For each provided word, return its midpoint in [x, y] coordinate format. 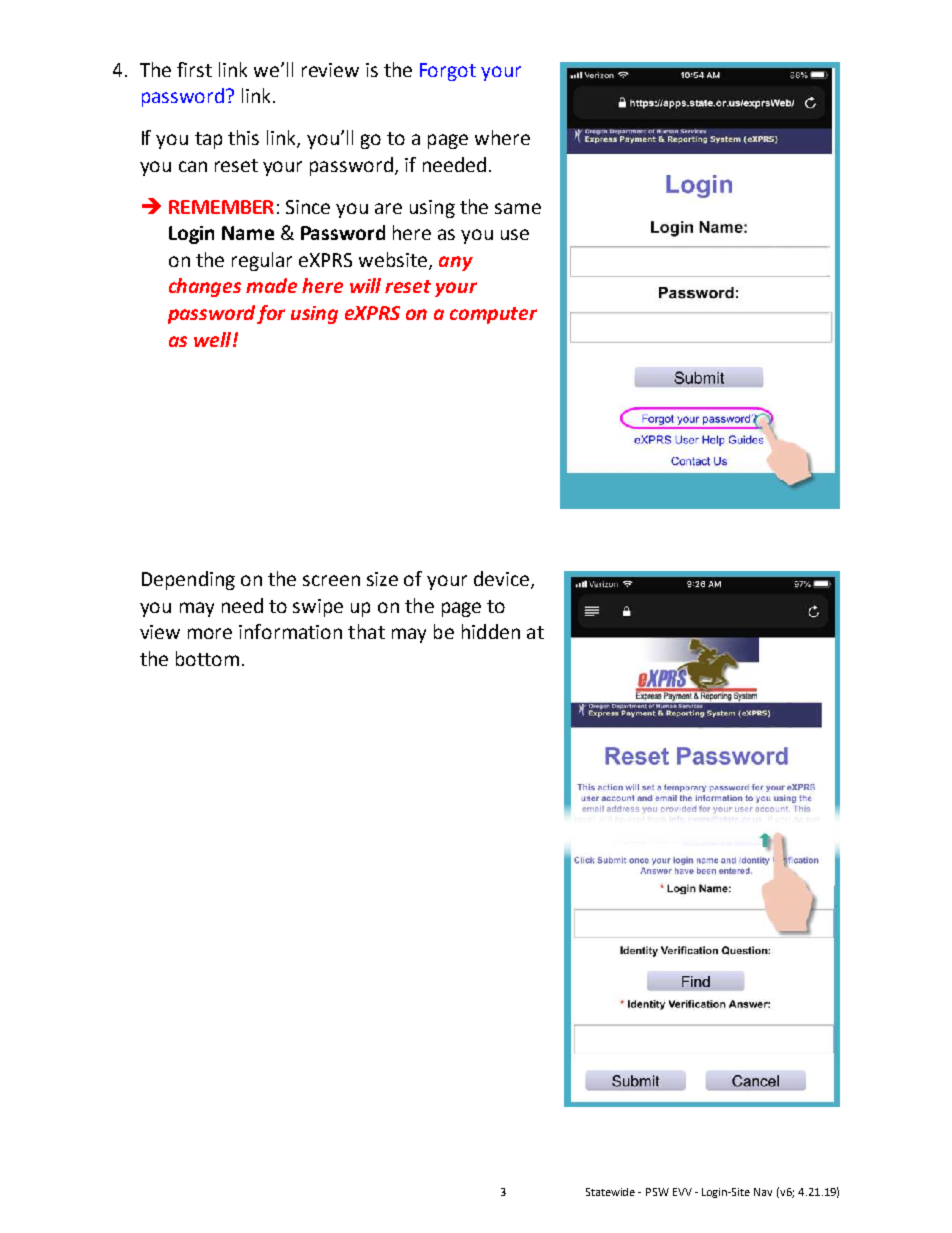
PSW [657, 1192]
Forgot [448, 72]
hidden [491, 631]
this [243, 137]
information [290, 631]
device [503, 580]
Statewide [610, 1192]
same [518, 208]
